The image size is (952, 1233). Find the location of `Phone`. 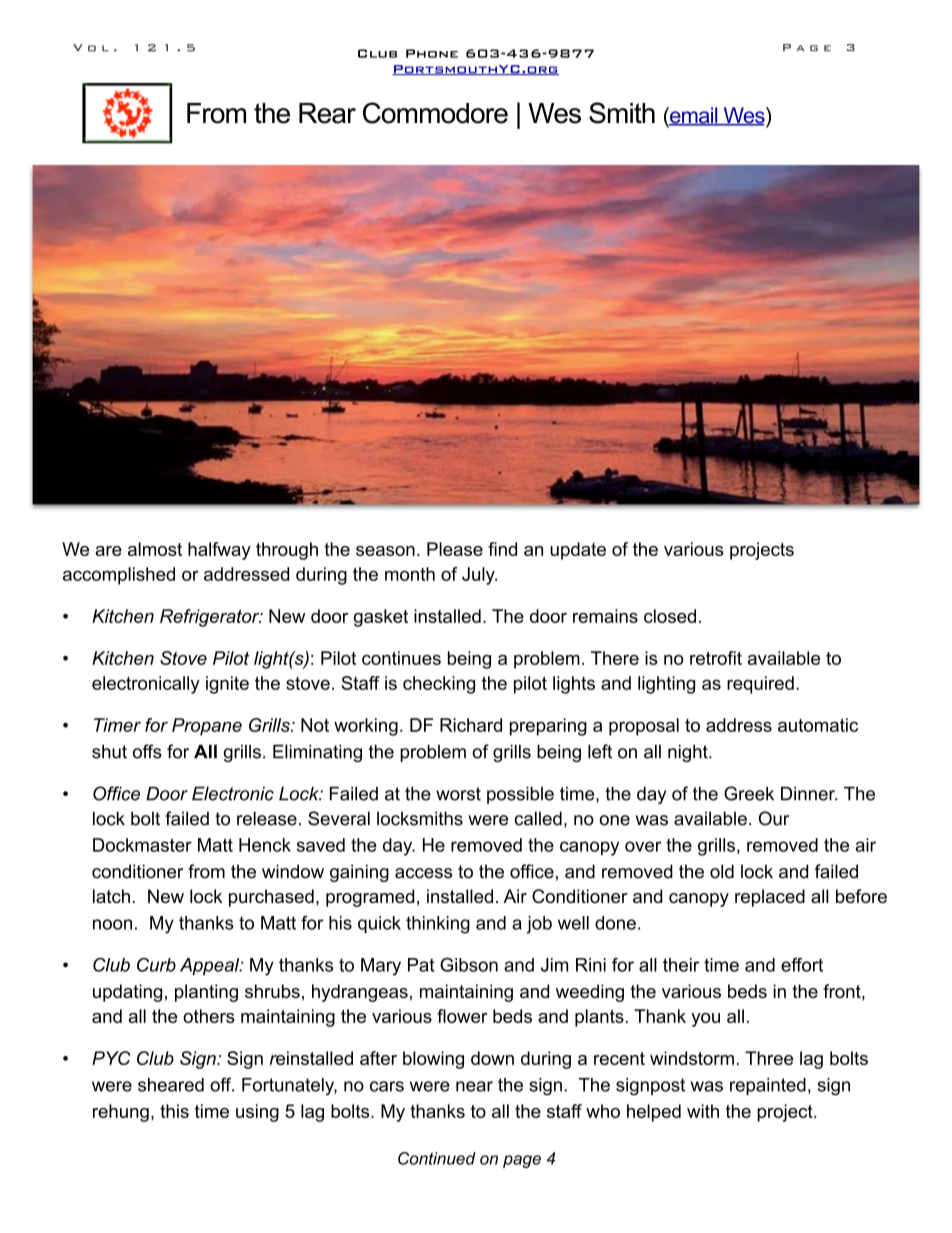

Phone is located at coordinates (432, 53).
